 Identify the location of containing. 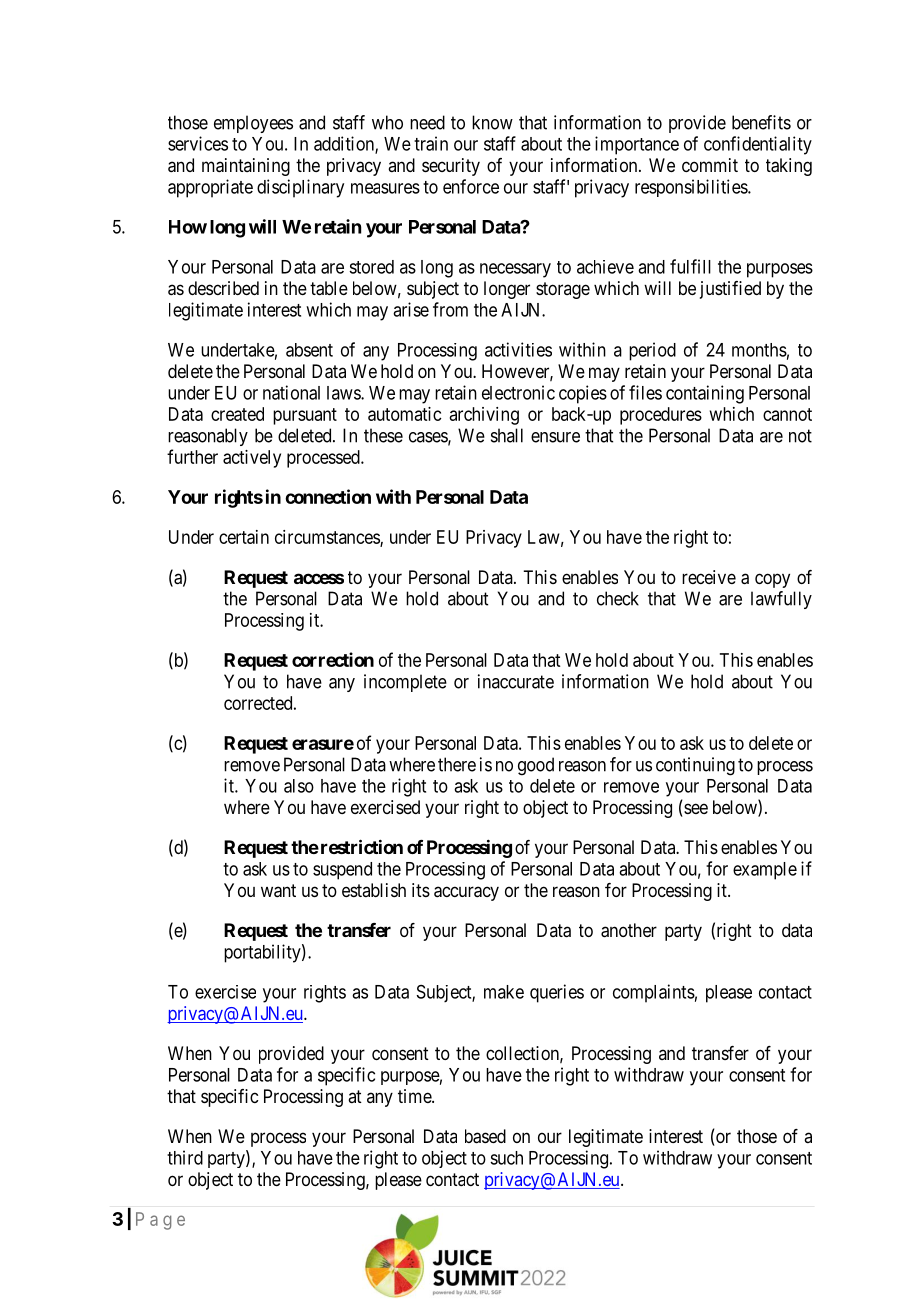
(705, 394).
